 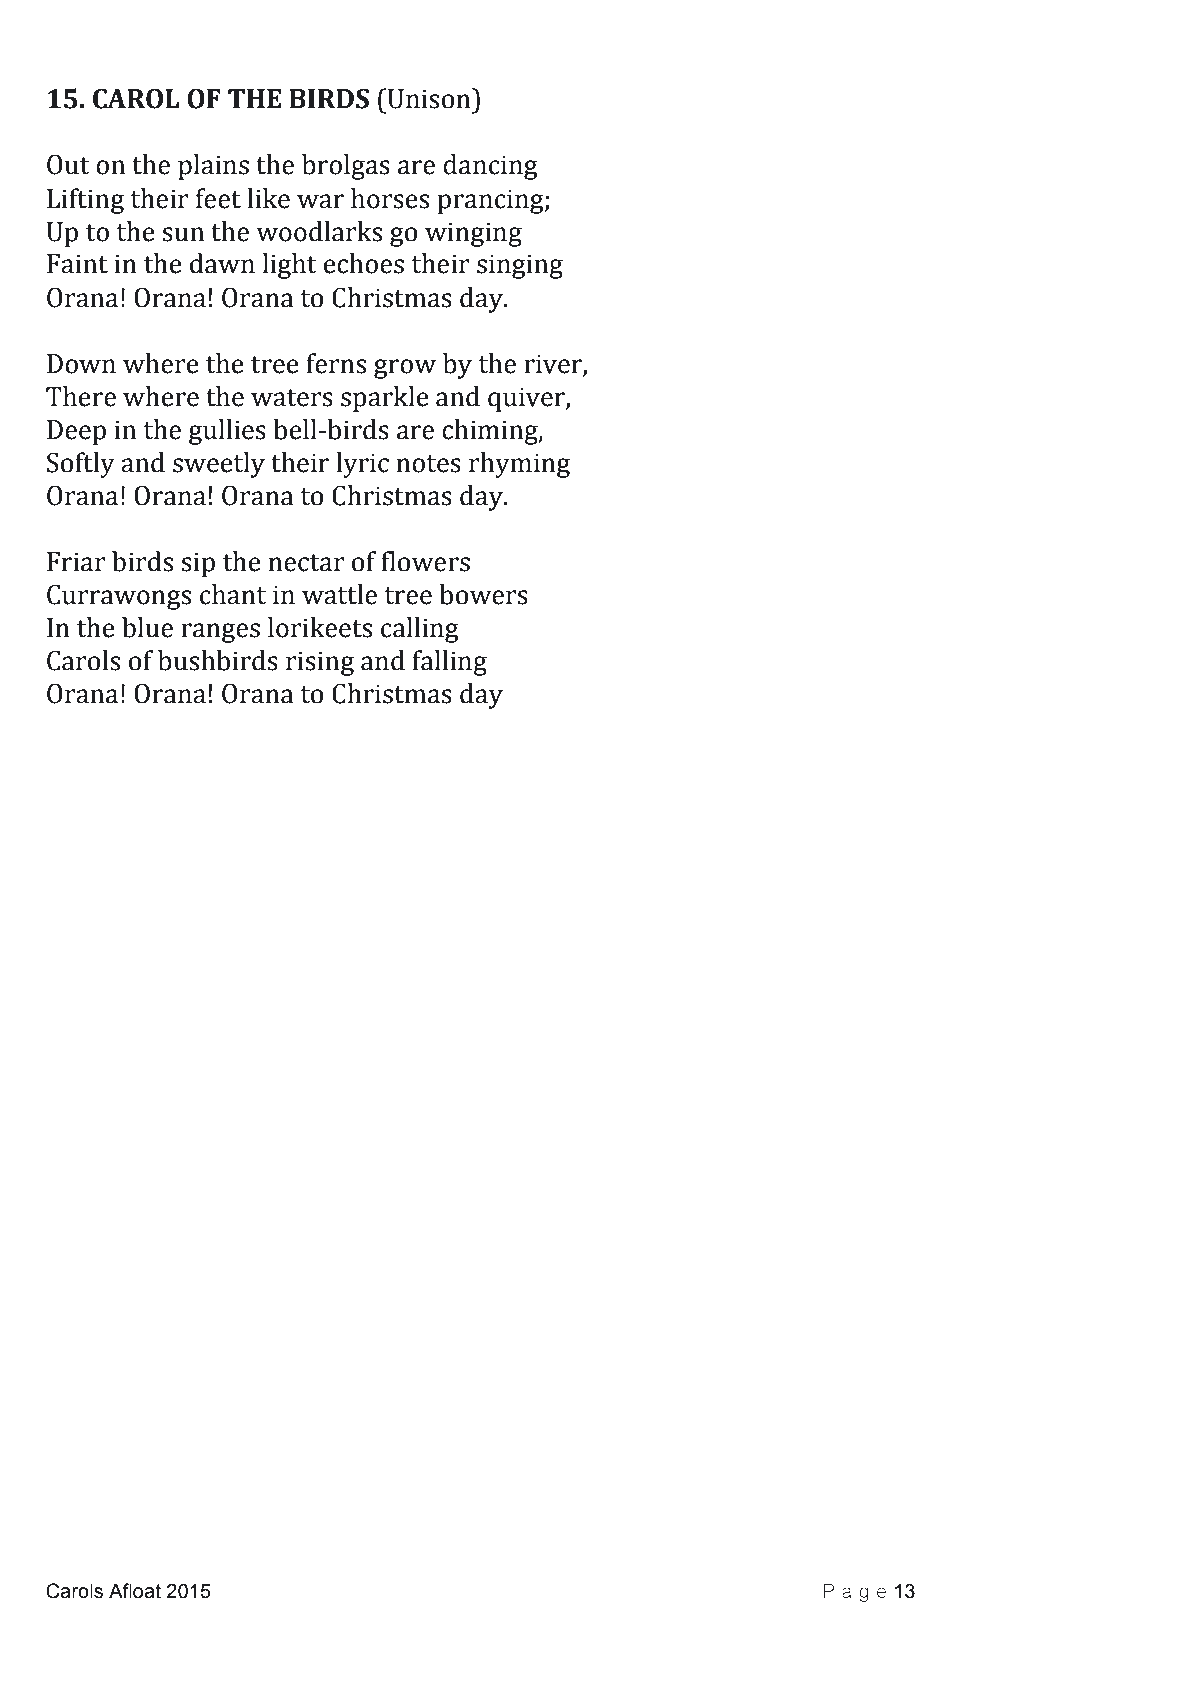 What do you see at coordinates (490, 167) in the document?
I see `dancing` at bounding box center [490, 167].
